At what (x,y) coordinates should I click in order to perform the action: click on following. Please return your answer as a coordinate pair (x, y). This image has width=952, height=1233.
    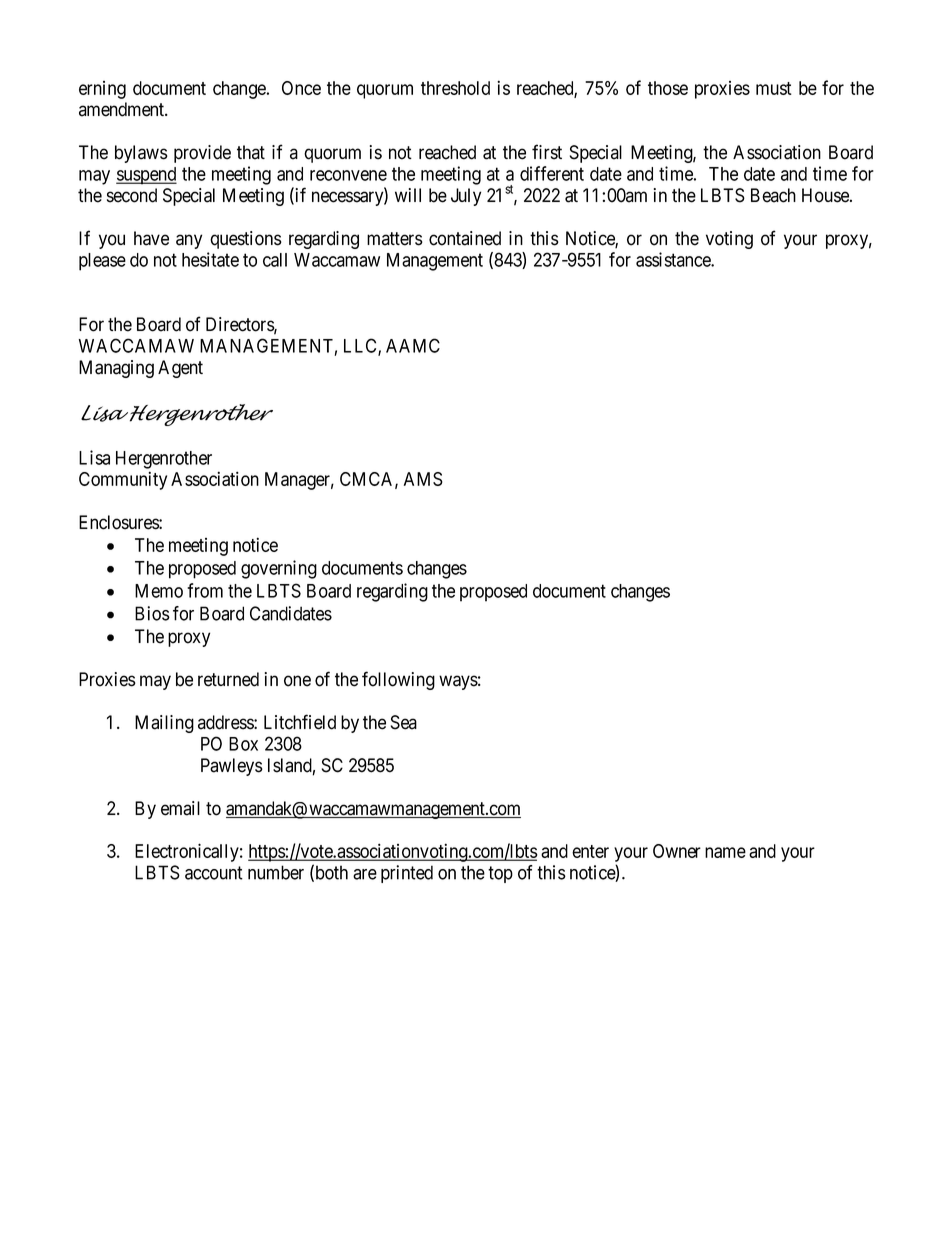
    Looking at the image, I should click on (398, 680).
